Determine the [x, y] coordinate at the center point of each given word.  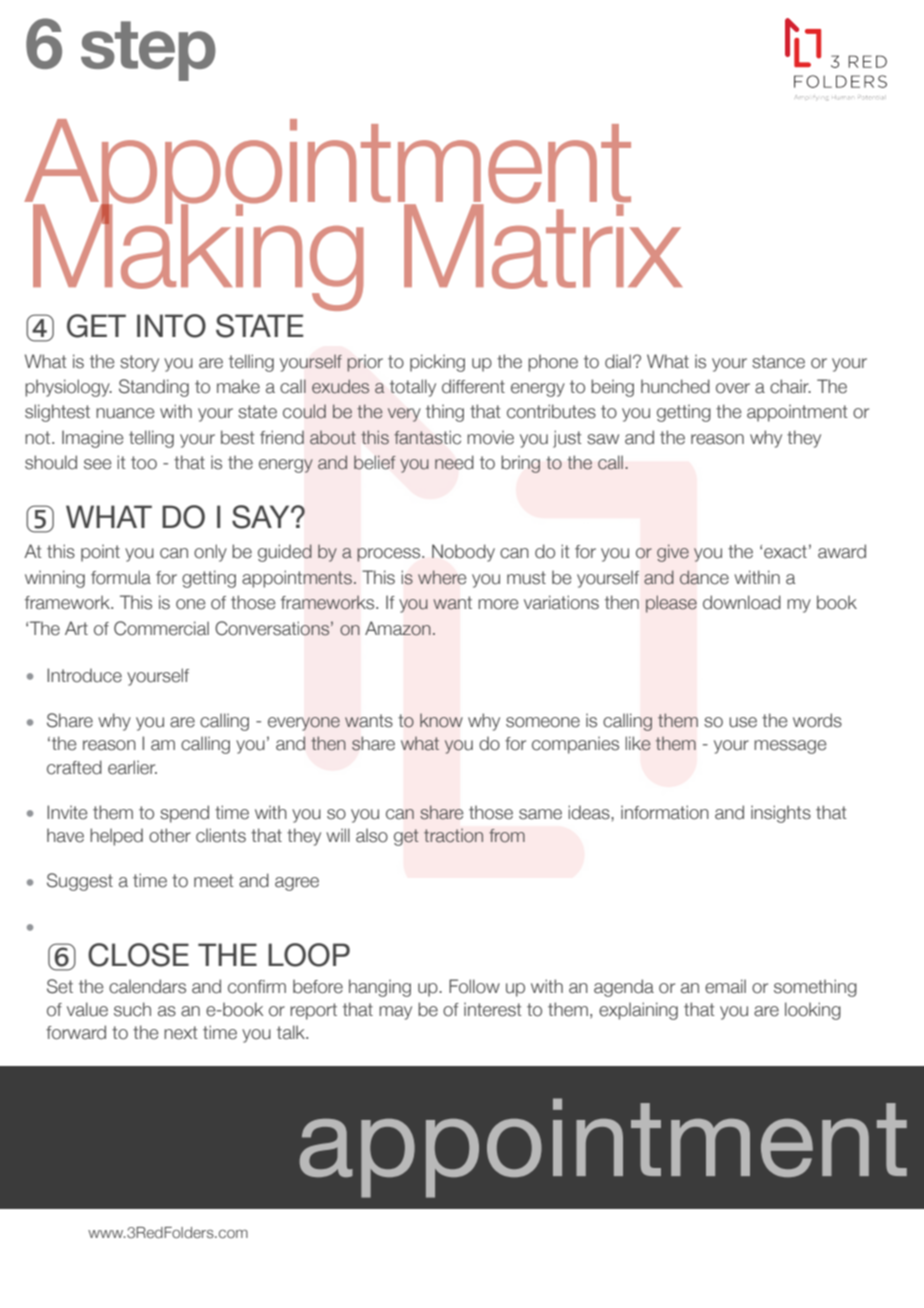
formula [121, 577]
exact [785, 552]
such [132, 1009]
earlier [132, 767]
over [733, 388]
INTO [171, 326]
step [148, 51]
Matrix [543, 245]
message [790, 747]
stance [778, 362]
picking [437, 363]
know [441, 721]
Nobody [463, 553]
